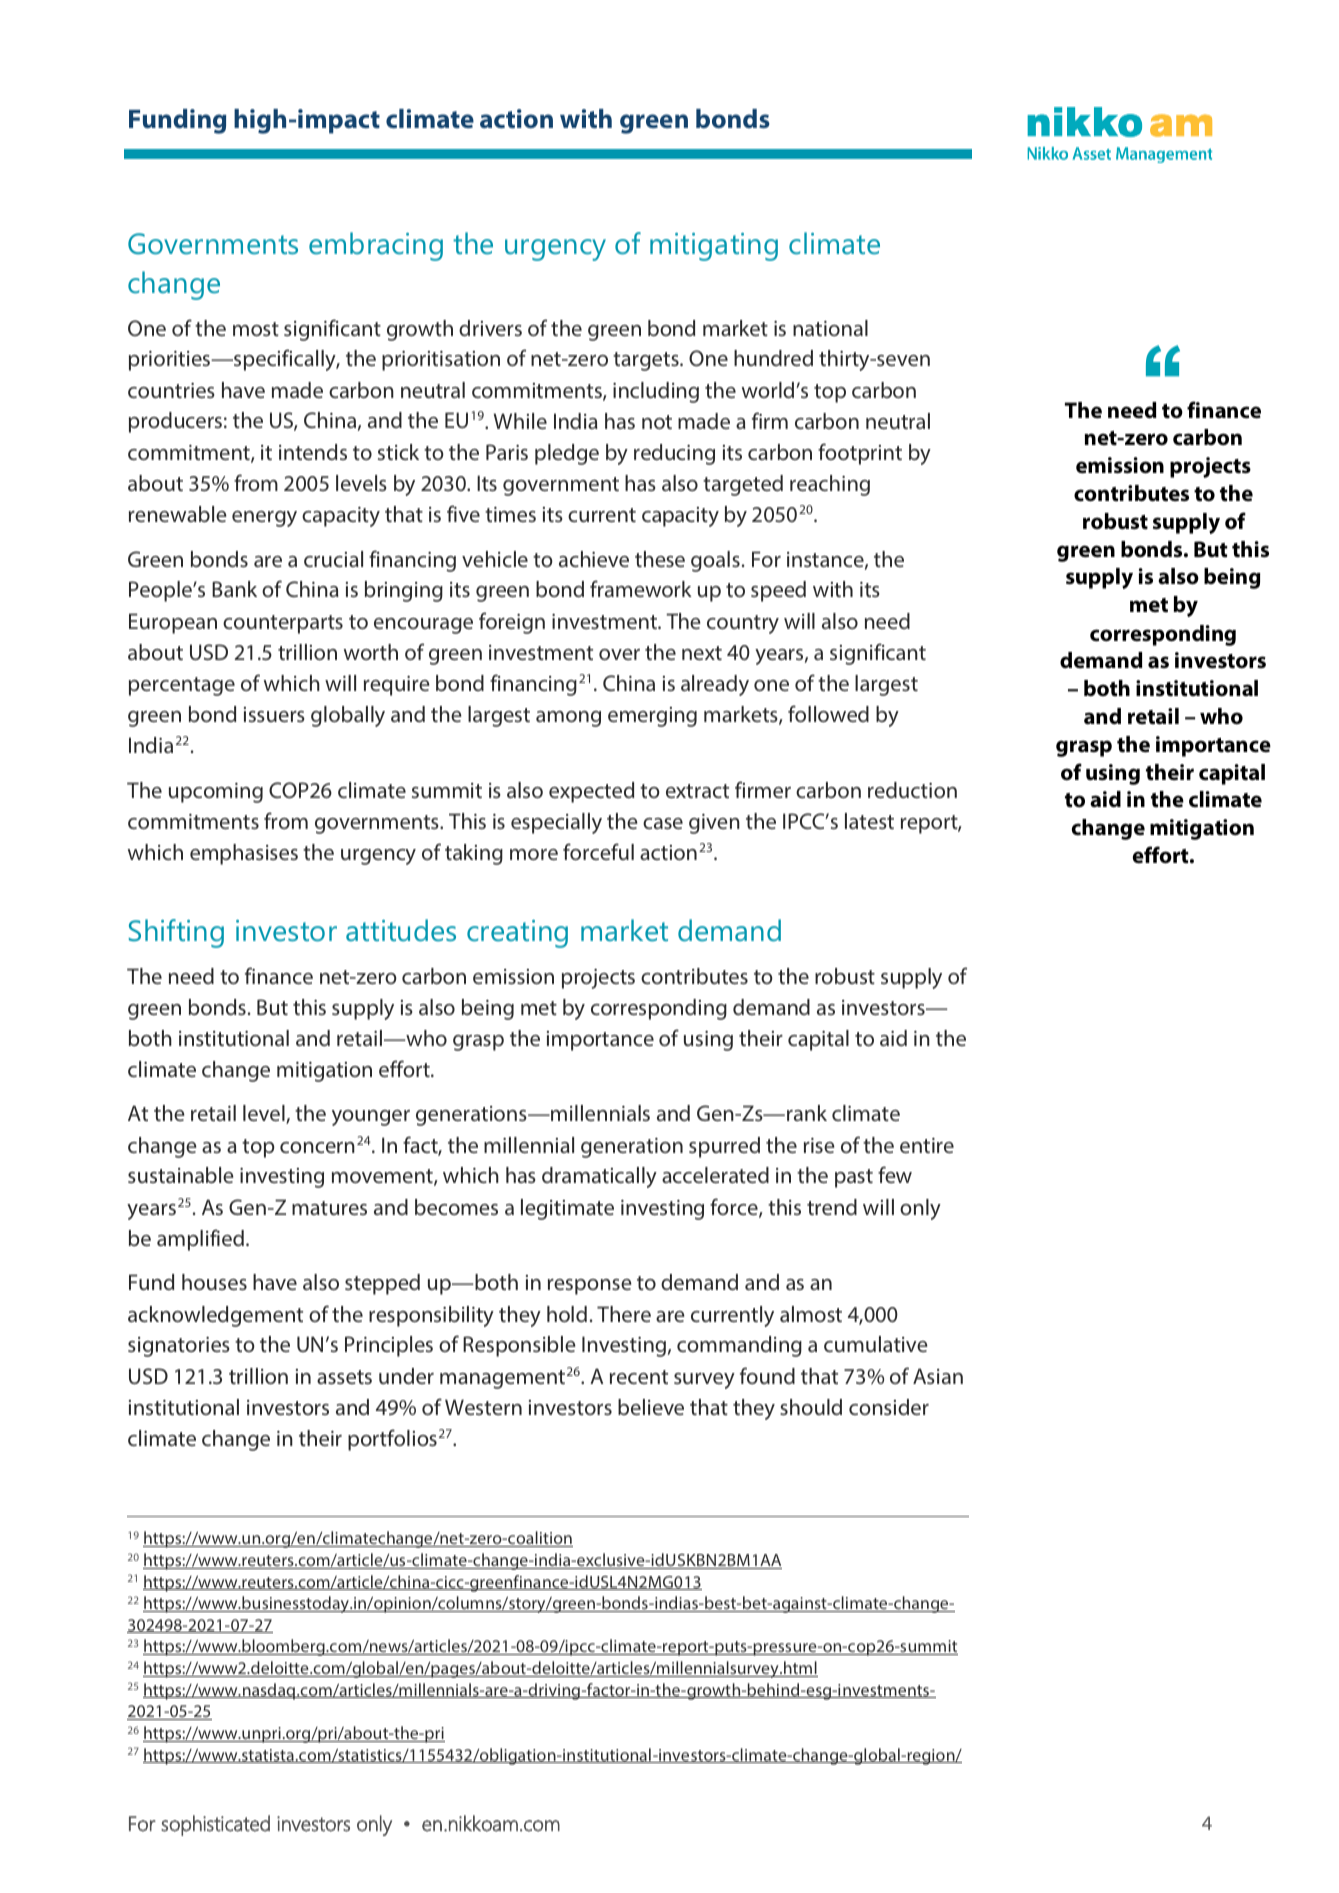 The width and height of the image is (1339, 1893). I want to click on especially, so click(556, 823).
